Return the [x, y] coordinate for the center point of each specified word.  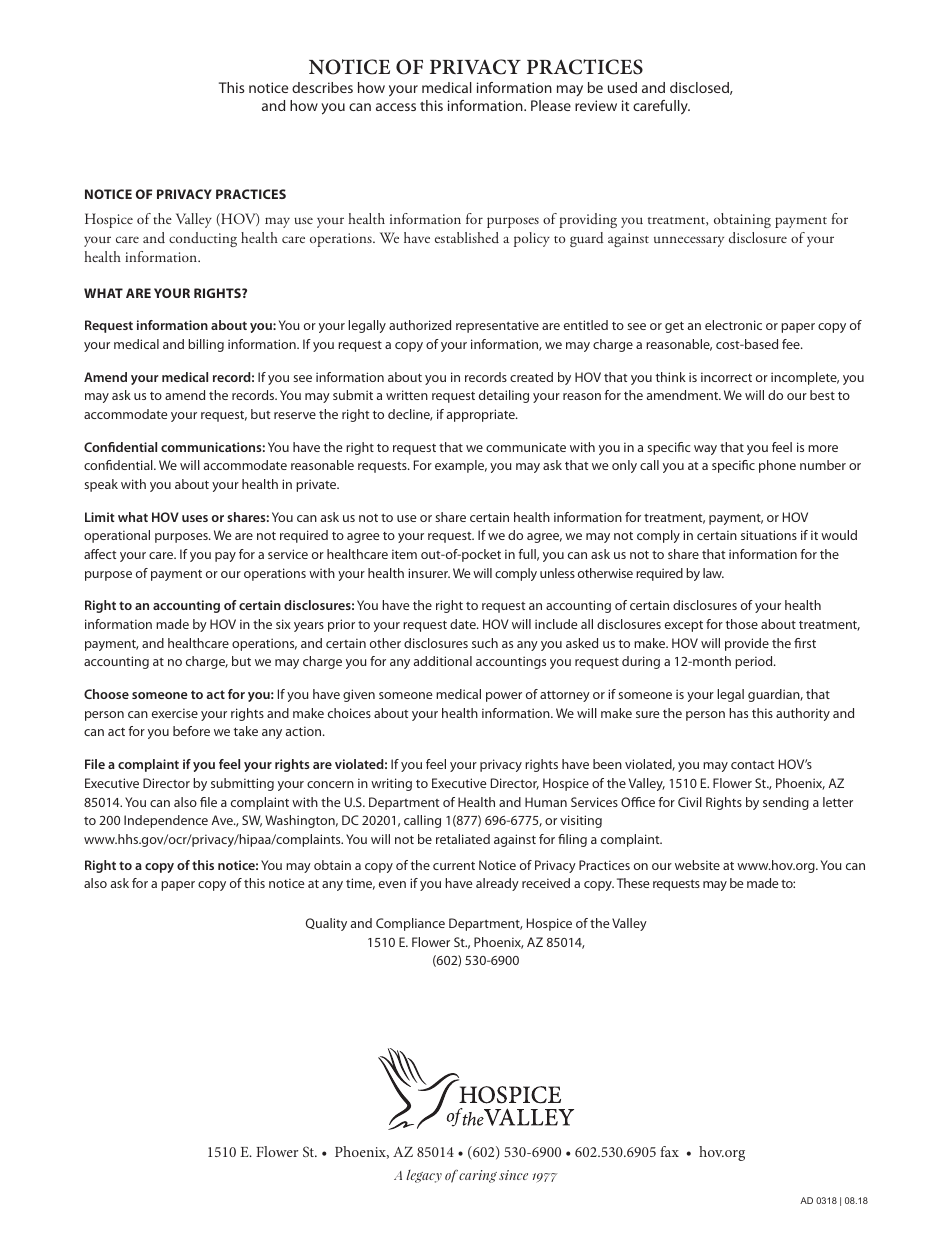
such [485, 643]
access [396, 107]
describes [322, 87]
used [622, 87]
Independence [166, 821]
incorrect [726, 377]
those [742, 624]
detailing [504, 396]
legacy [424, 1176]
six [283, 624]
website [697, 865]
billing [206, 345]
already [497, 884]
